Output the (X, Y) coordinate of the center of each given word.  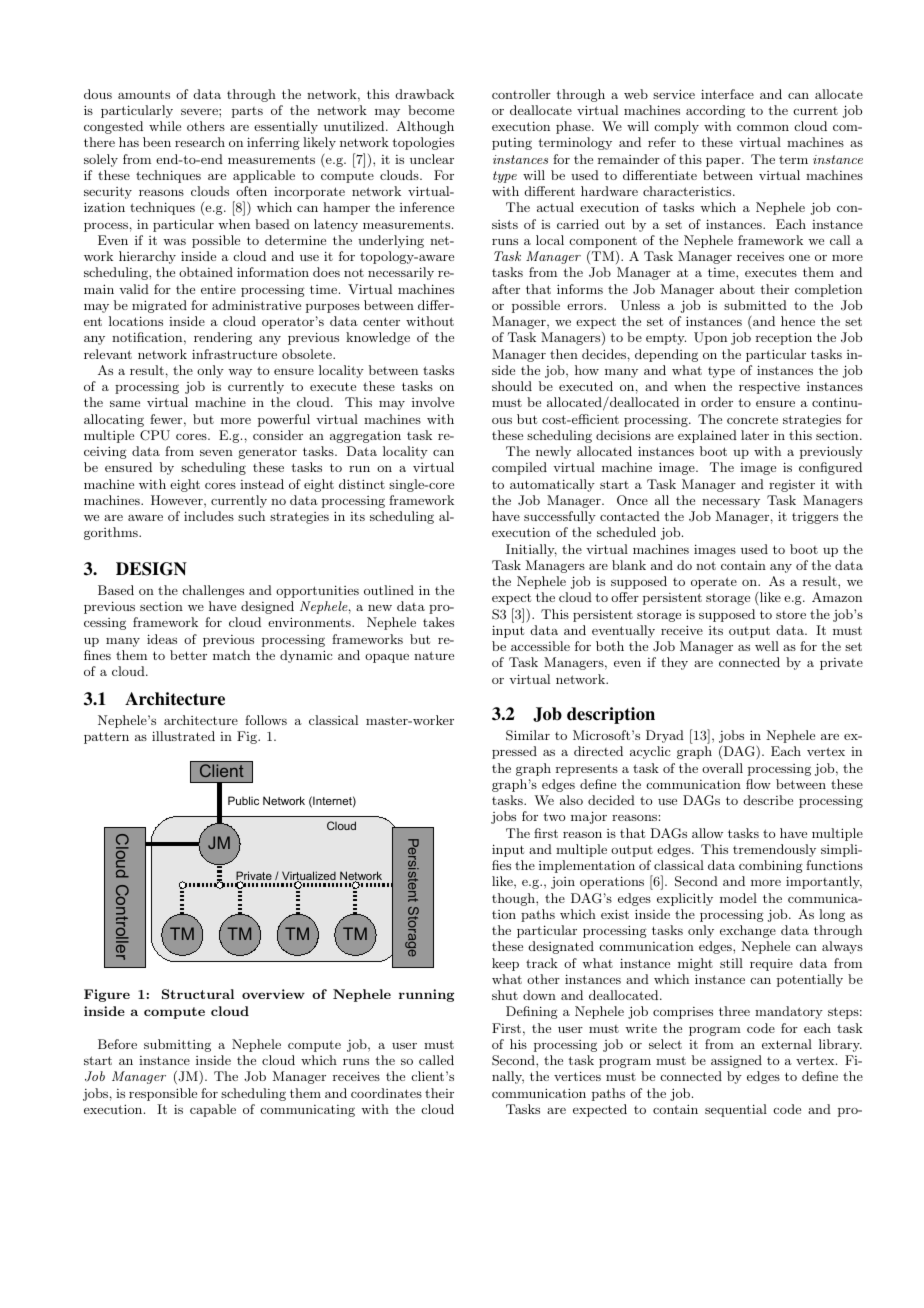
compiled (519, 468)
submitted (755, 305)
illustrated (183, 736)
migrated (159, 306)
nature (434, 655)
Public (243, 800)
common (763, 128)
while (165, 126)
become (431, 110)
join (563, 883)
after (506, 289)
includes (209, 516)
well (767, 646)
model (738, 898)
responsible (163, 1094)
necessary (731, 503)
